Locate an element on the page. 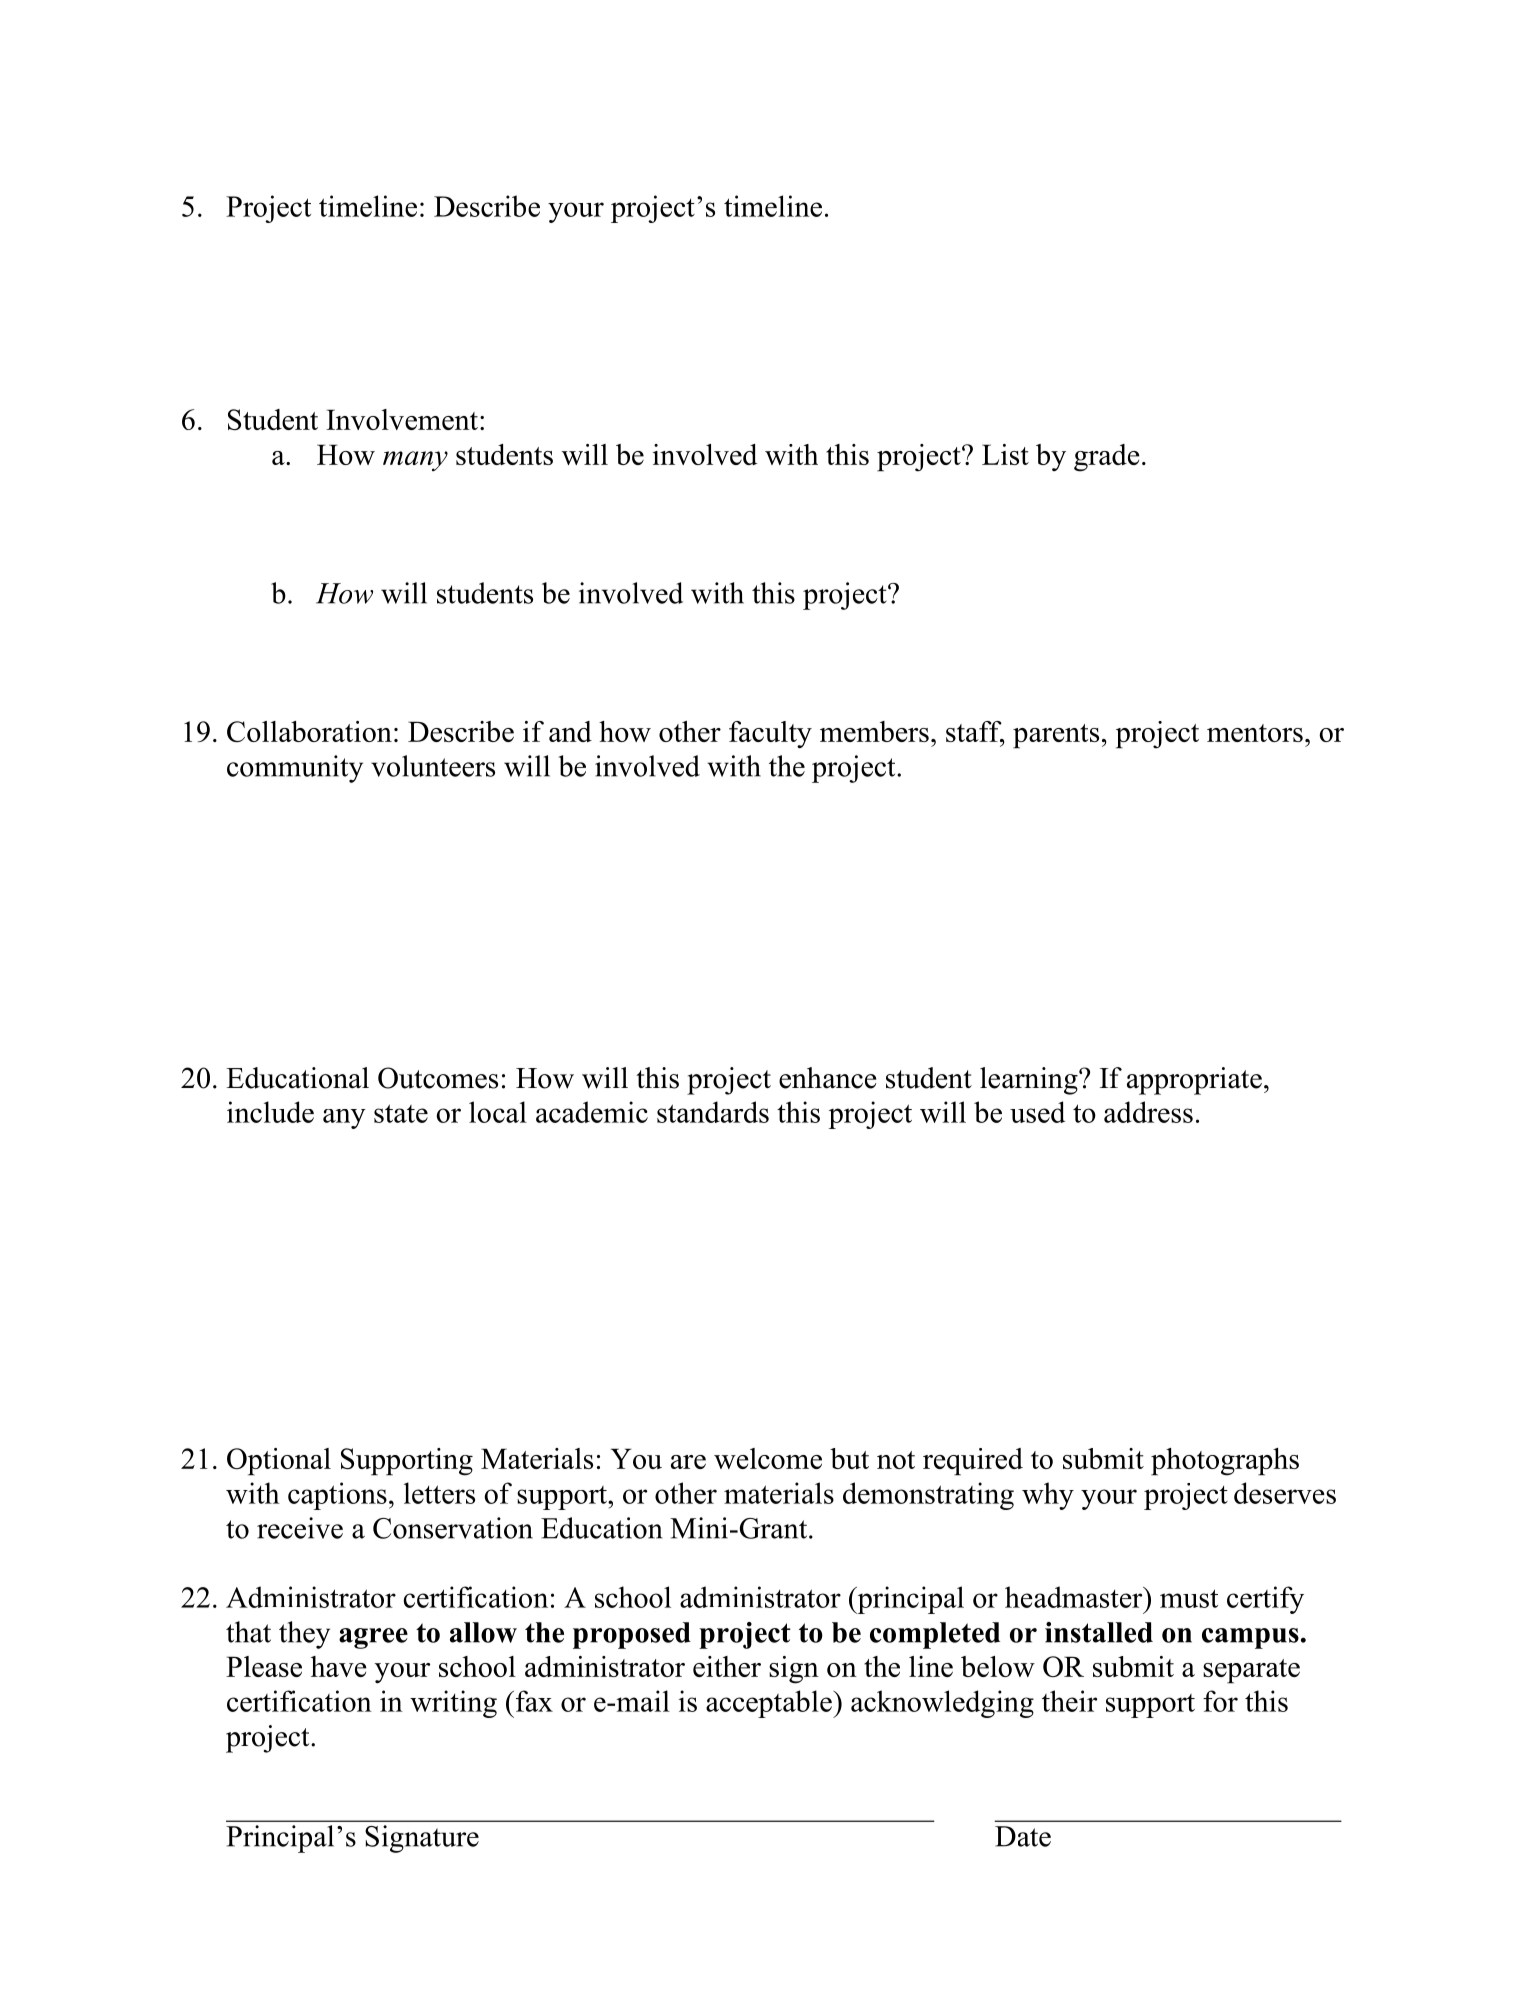 This image has width=1537, height=1989. photographs is located at coordinates (1225, 1462).
